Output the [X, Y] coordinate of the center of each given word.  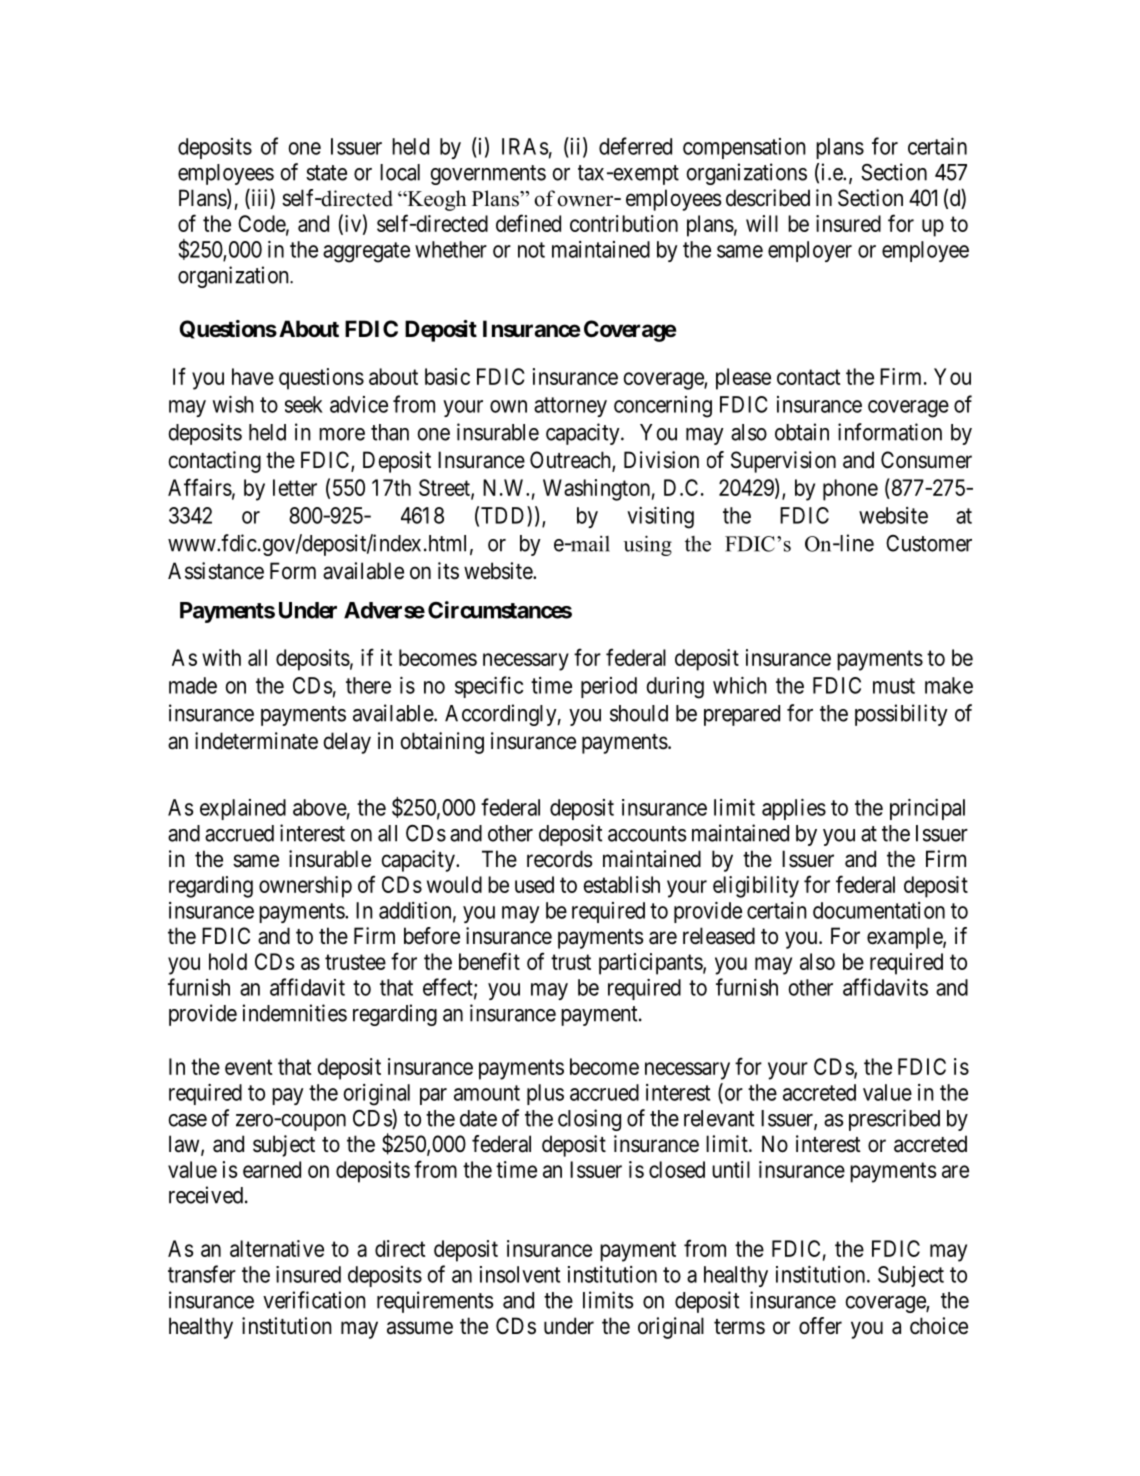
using [647, 545]
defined [528, 223]
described [768, 198]
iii [260, 198]
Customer [929, 543]
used [534, 884]
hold [228, 961]
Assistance [216, 571]
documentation [879, 910]
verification [314, 1300]
